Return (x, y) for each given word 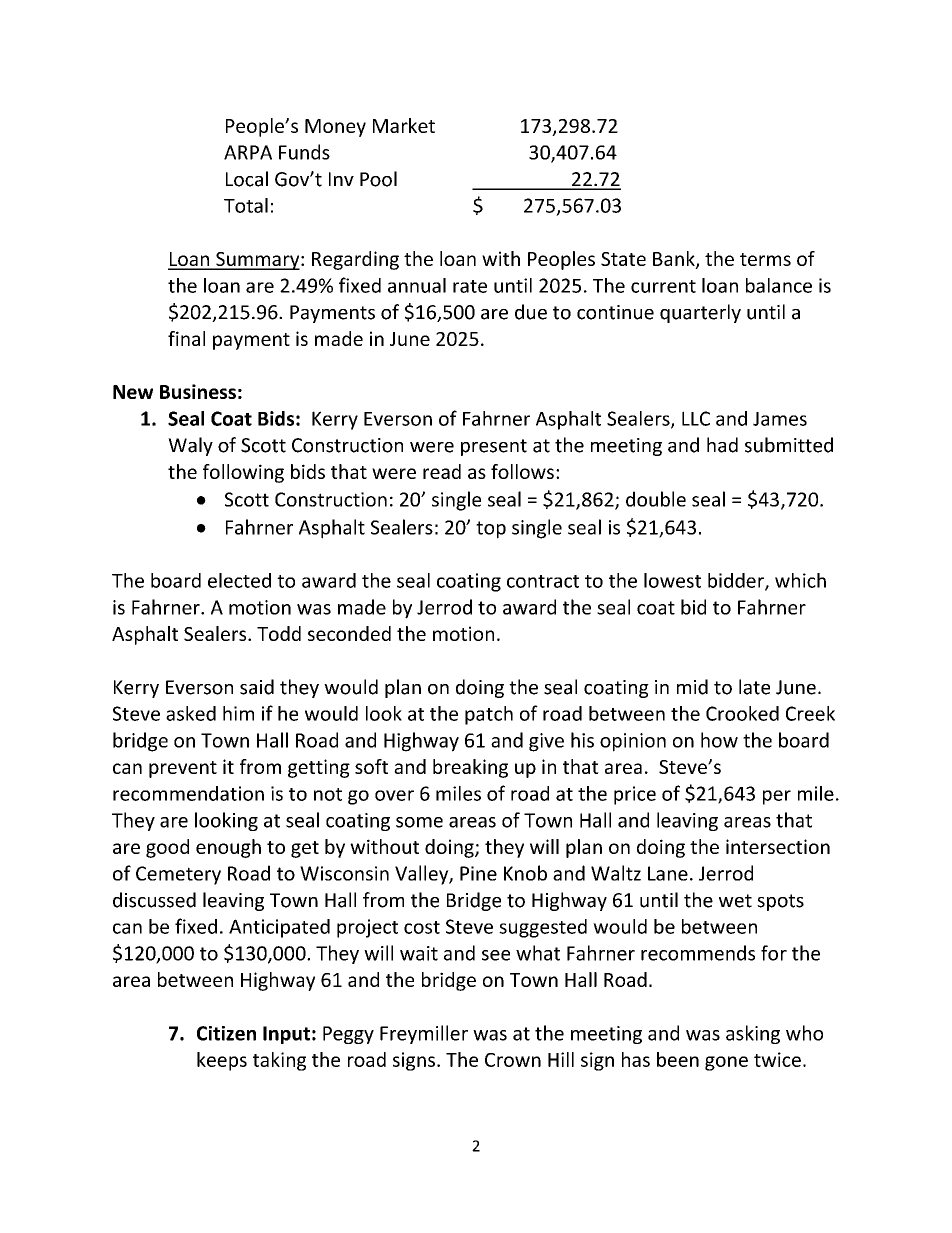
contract (543, 581)
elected (239, 580)
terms (765, 259)
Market (404, 125)
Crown (513, 1060)
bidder (737, 581)
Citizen (226, 1033)
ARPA (248, 152)
